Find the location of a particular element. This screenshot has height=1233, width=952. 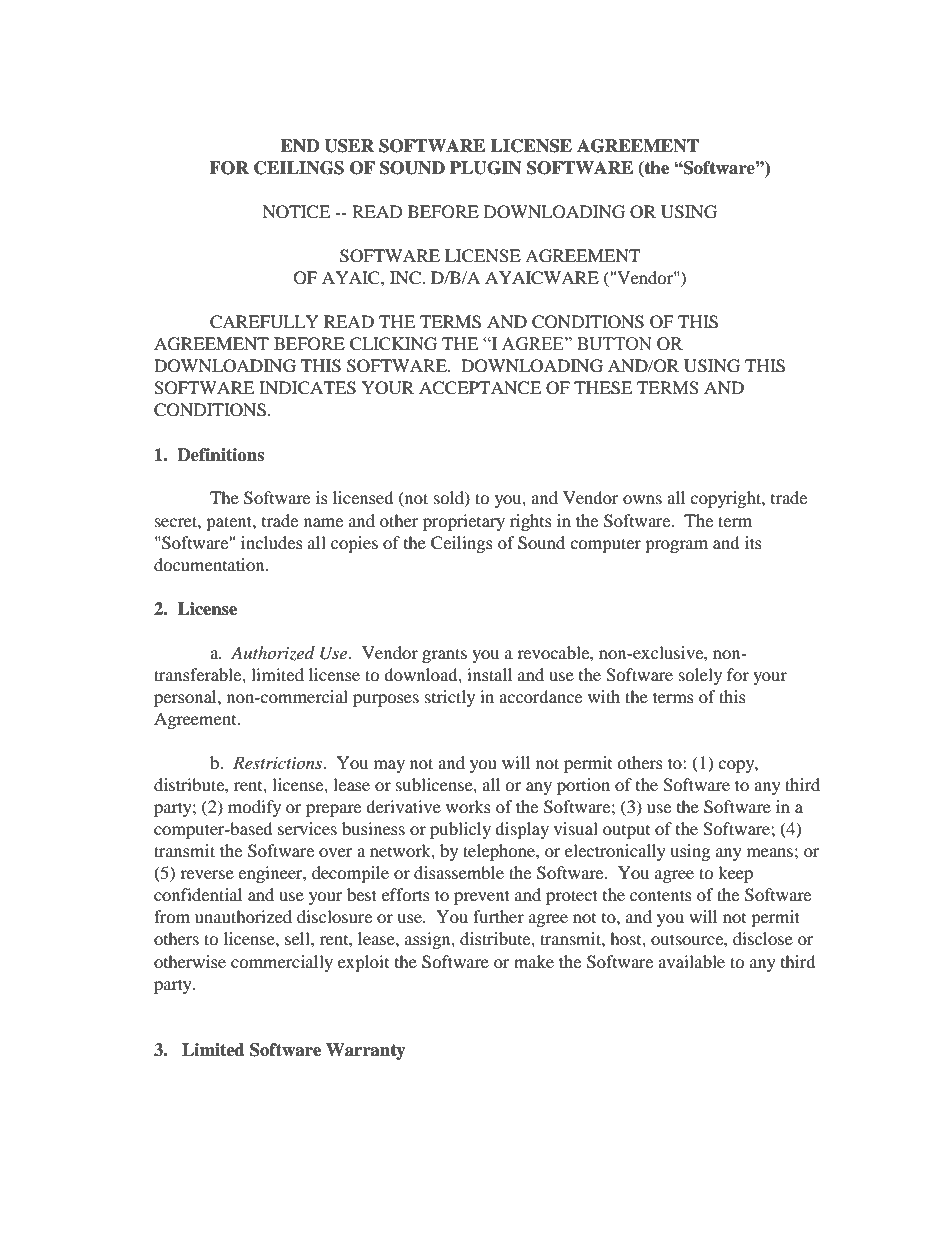

disassemble is located at coordinates (459, 872).
